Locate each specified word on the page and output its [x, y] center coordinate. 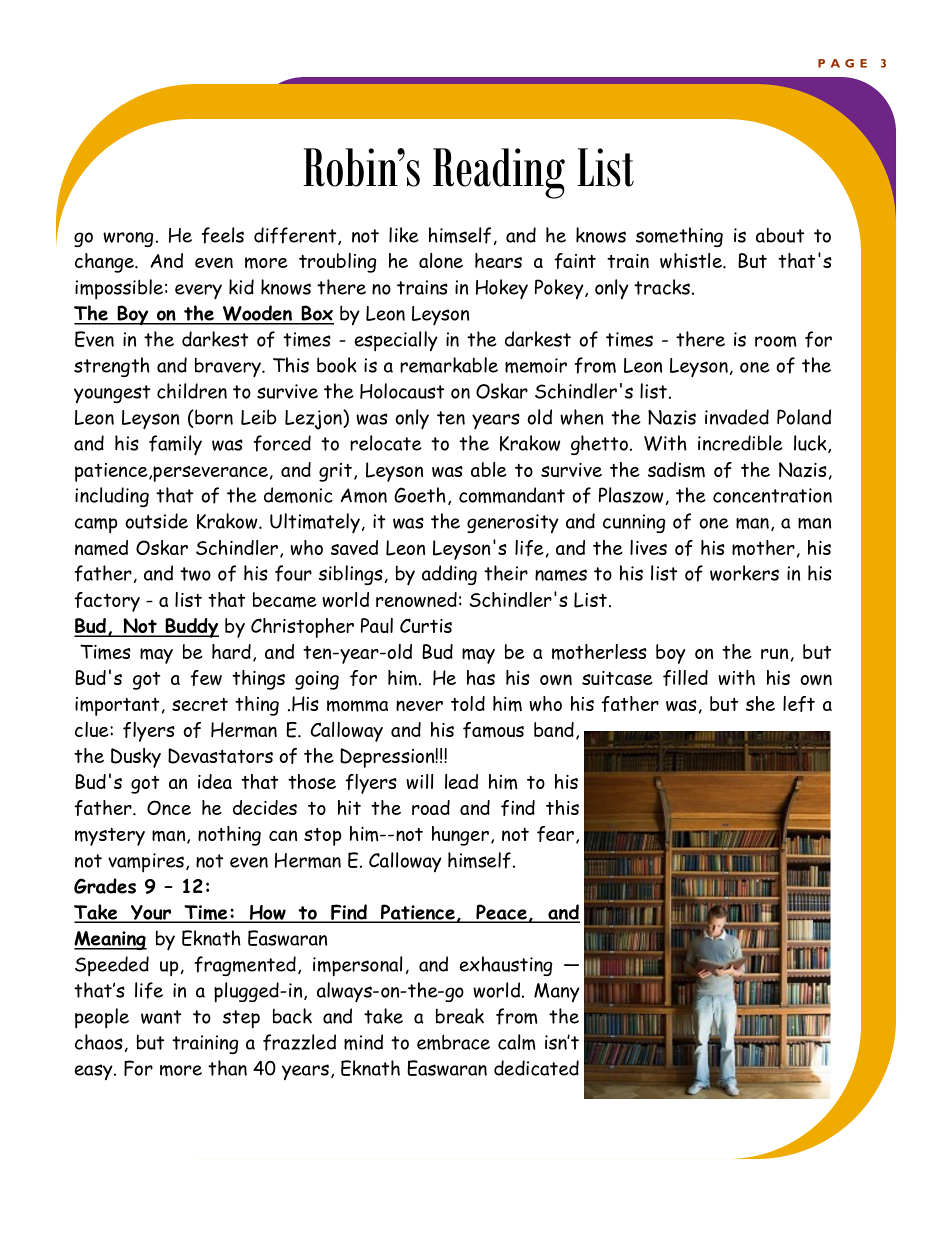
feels [223, 235]
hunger [460, 836]
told [468, 703]
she [760, 703]
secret [200, 704]
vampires [147, 863]
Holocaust [402, 391]
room [776, 341]
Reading [499, 173]
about [780, 235]
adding [449, 575]
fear [555, 834]
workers [744, 573]
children [192, 391]
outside [156, 521]
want [161, 1017]
